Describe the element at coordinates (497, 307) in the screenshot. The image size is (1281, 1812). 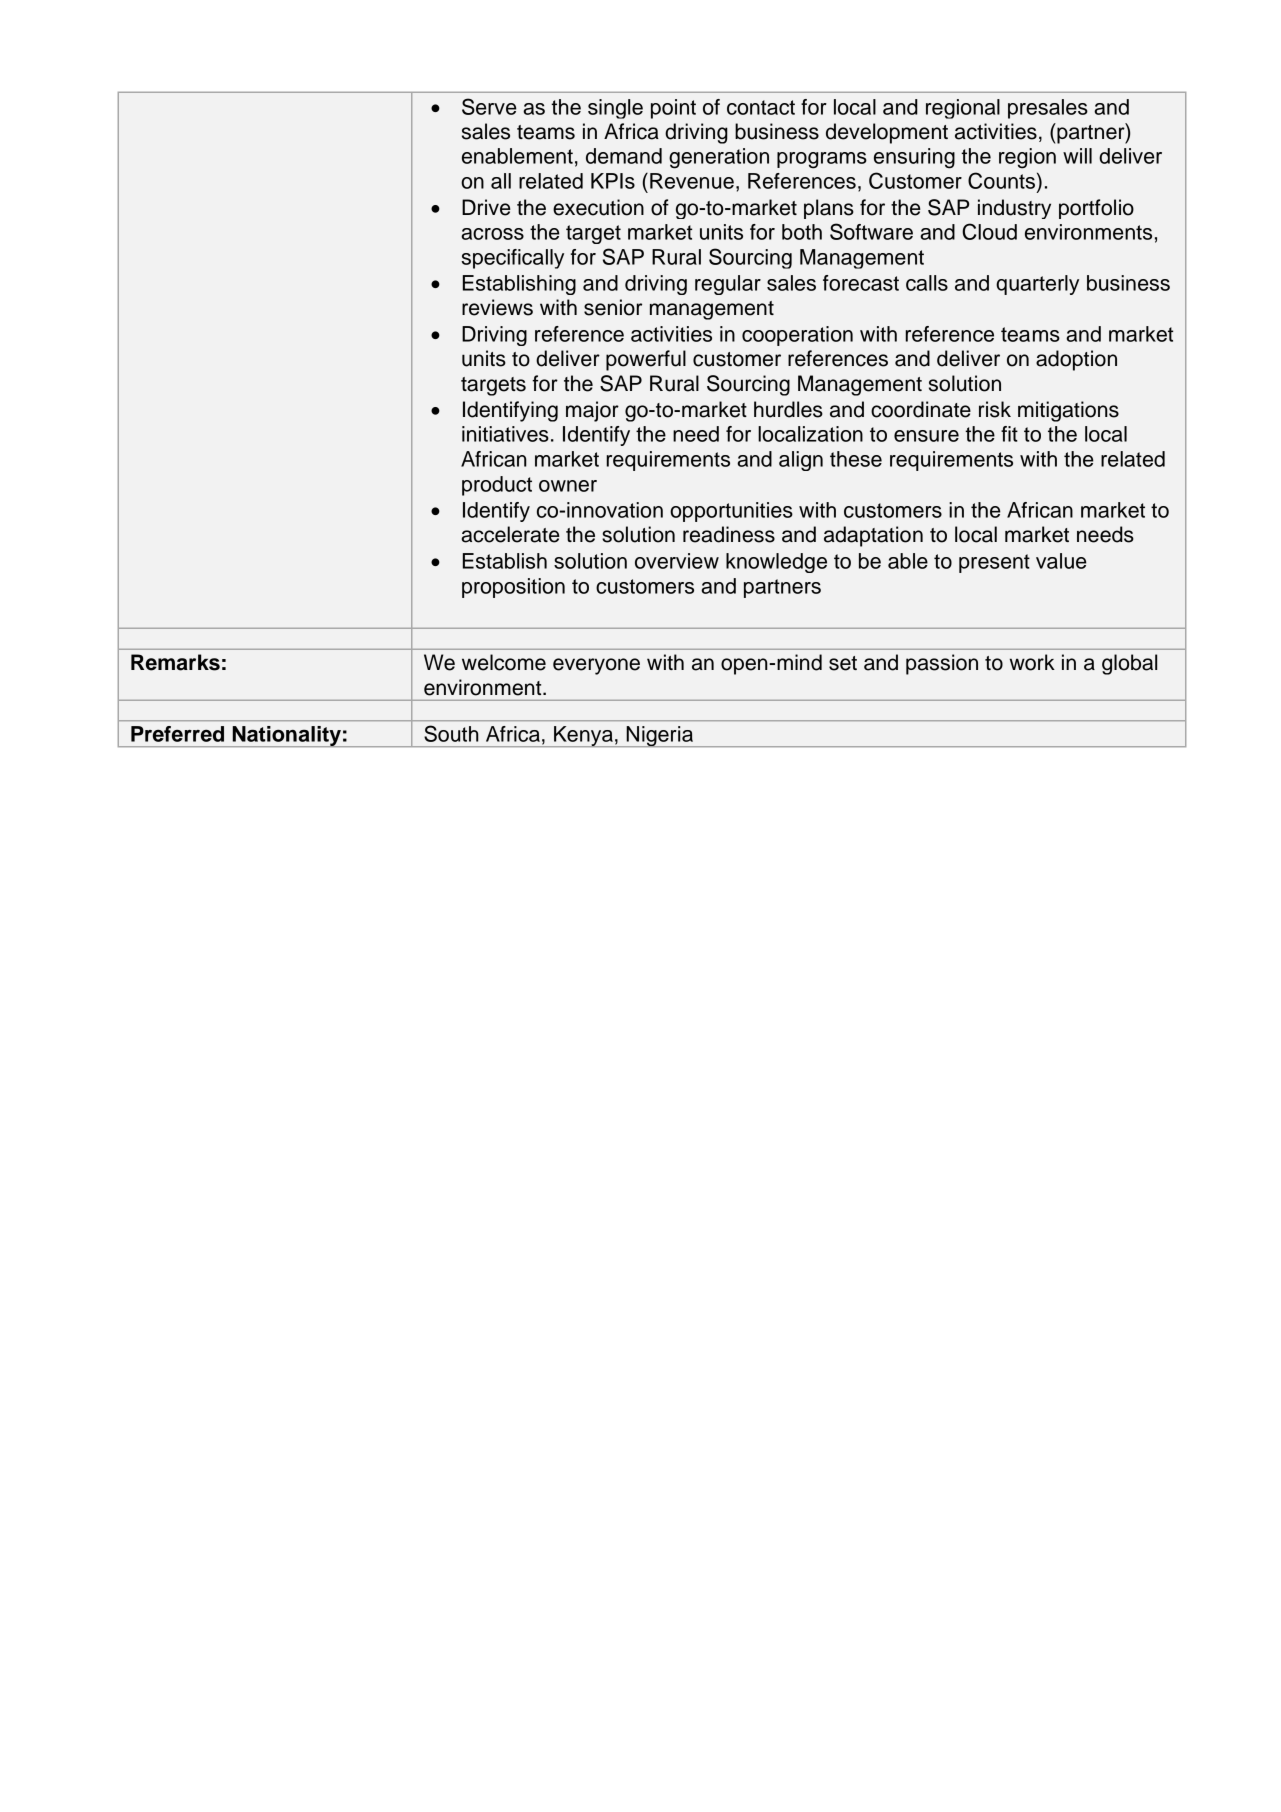
I see `reviews` at that location.
